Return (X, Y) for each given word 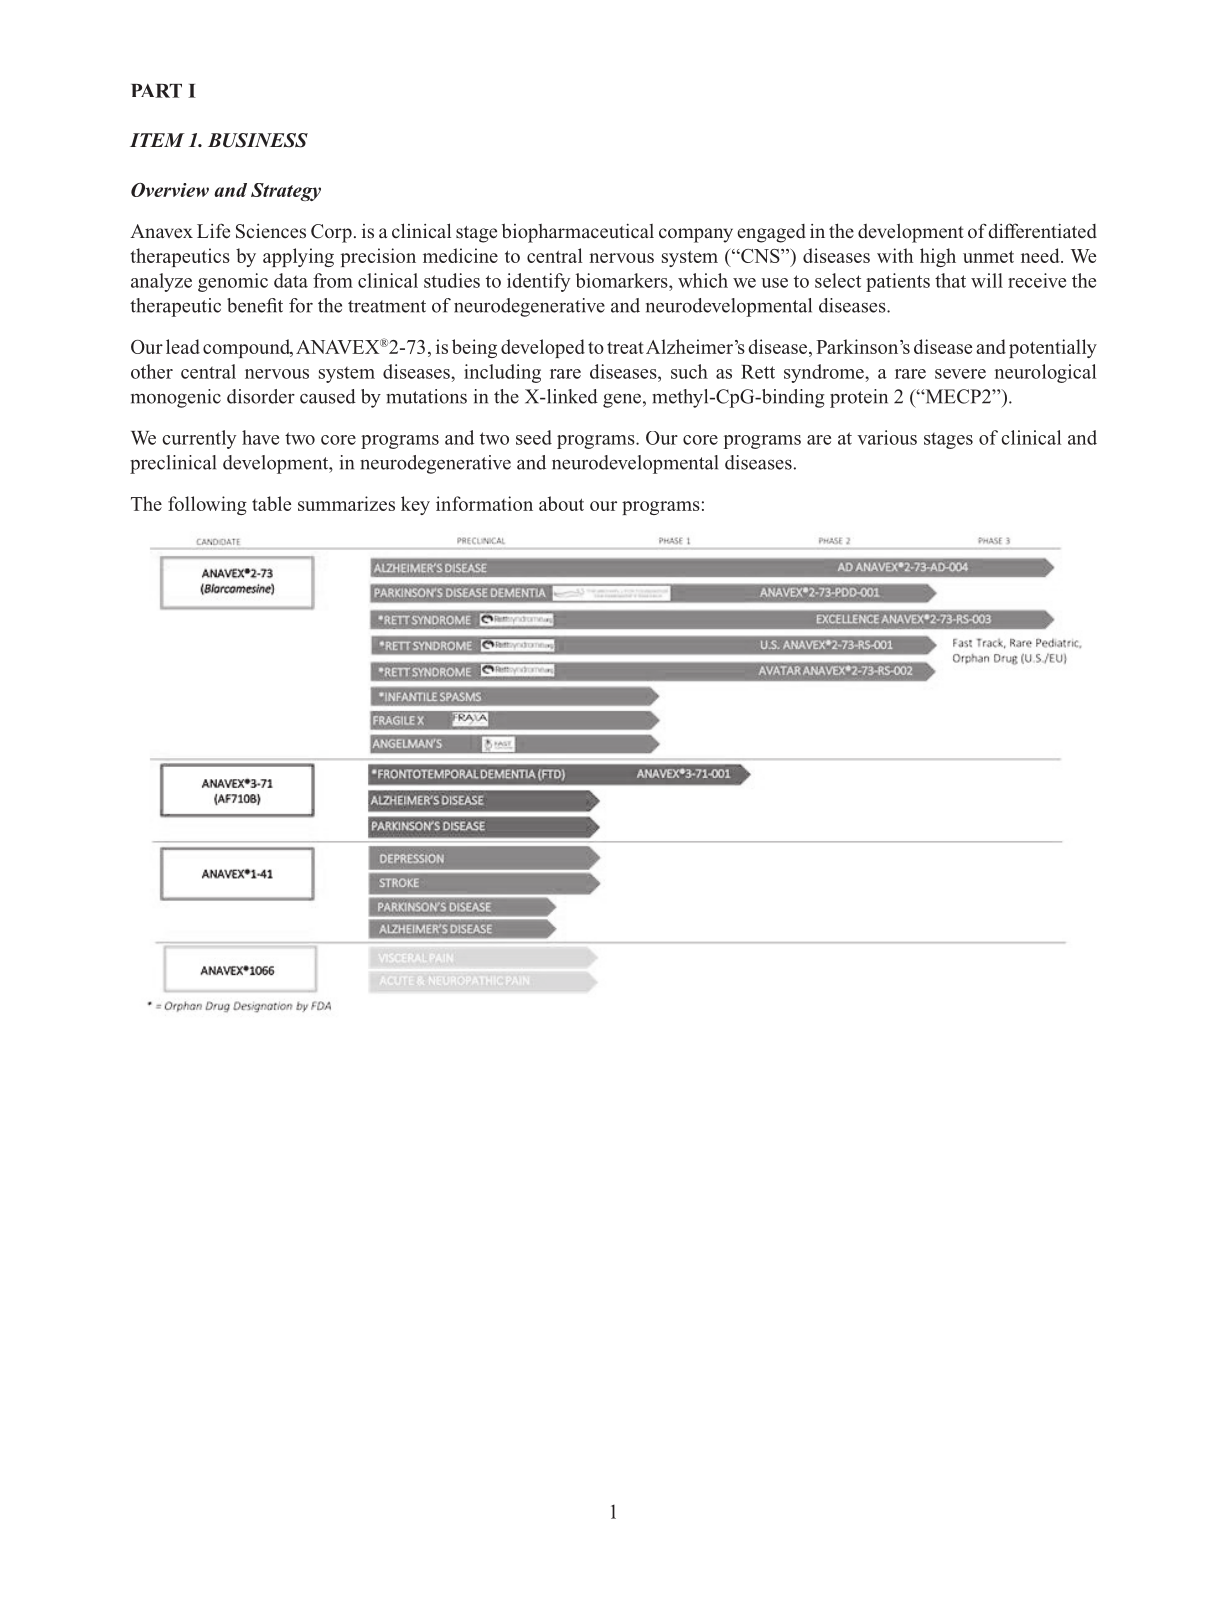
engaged (771, 233)
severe (960, 374)
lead (183, 346)
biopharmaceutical (578, 233)
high (938, 257)
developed (543, 348)
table (271, 503)
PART (156, 91)
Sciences (271, 231)
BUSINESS (258, 140)
